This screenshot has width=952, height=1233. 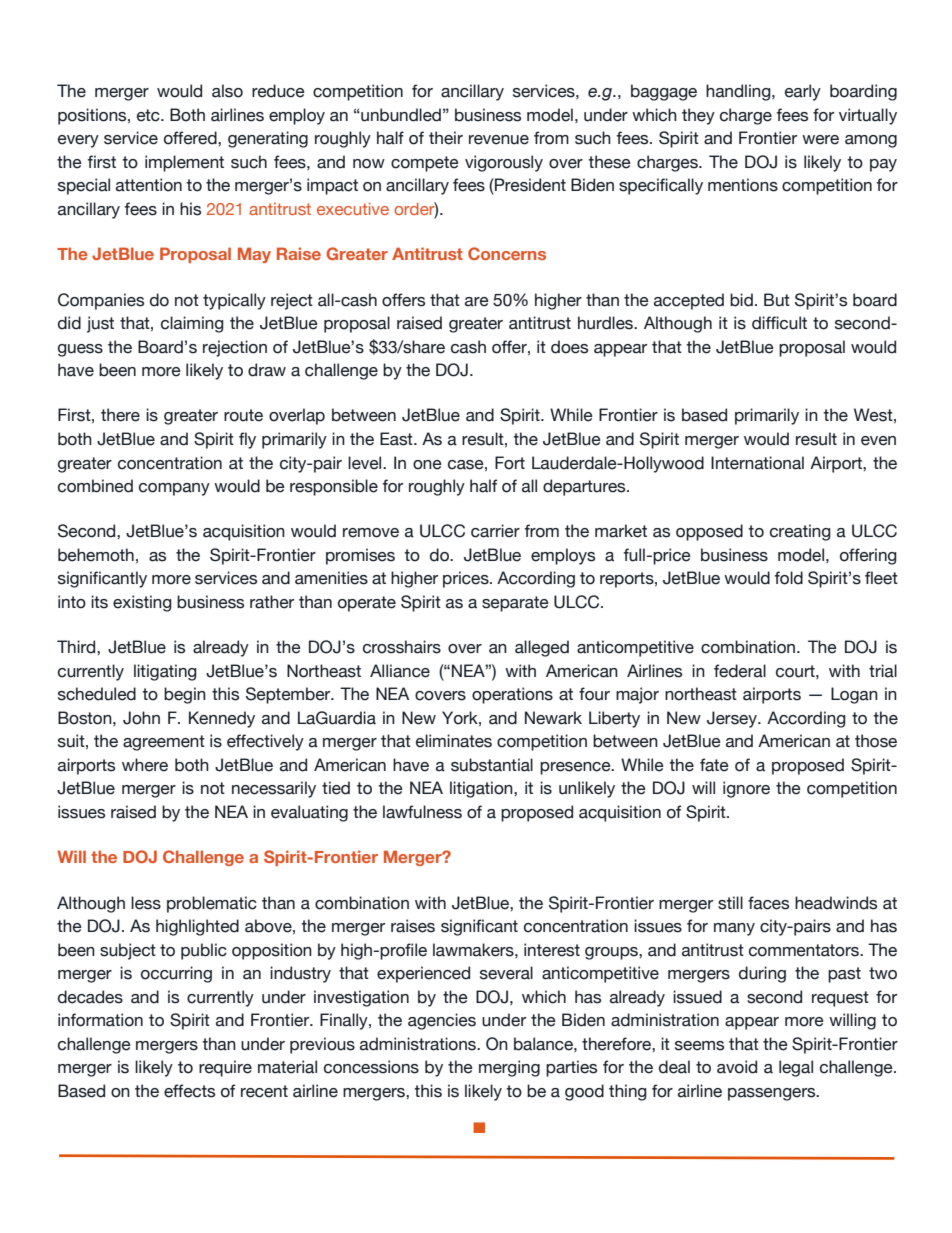 I want to click on existing, so click(x=142, y=603).
